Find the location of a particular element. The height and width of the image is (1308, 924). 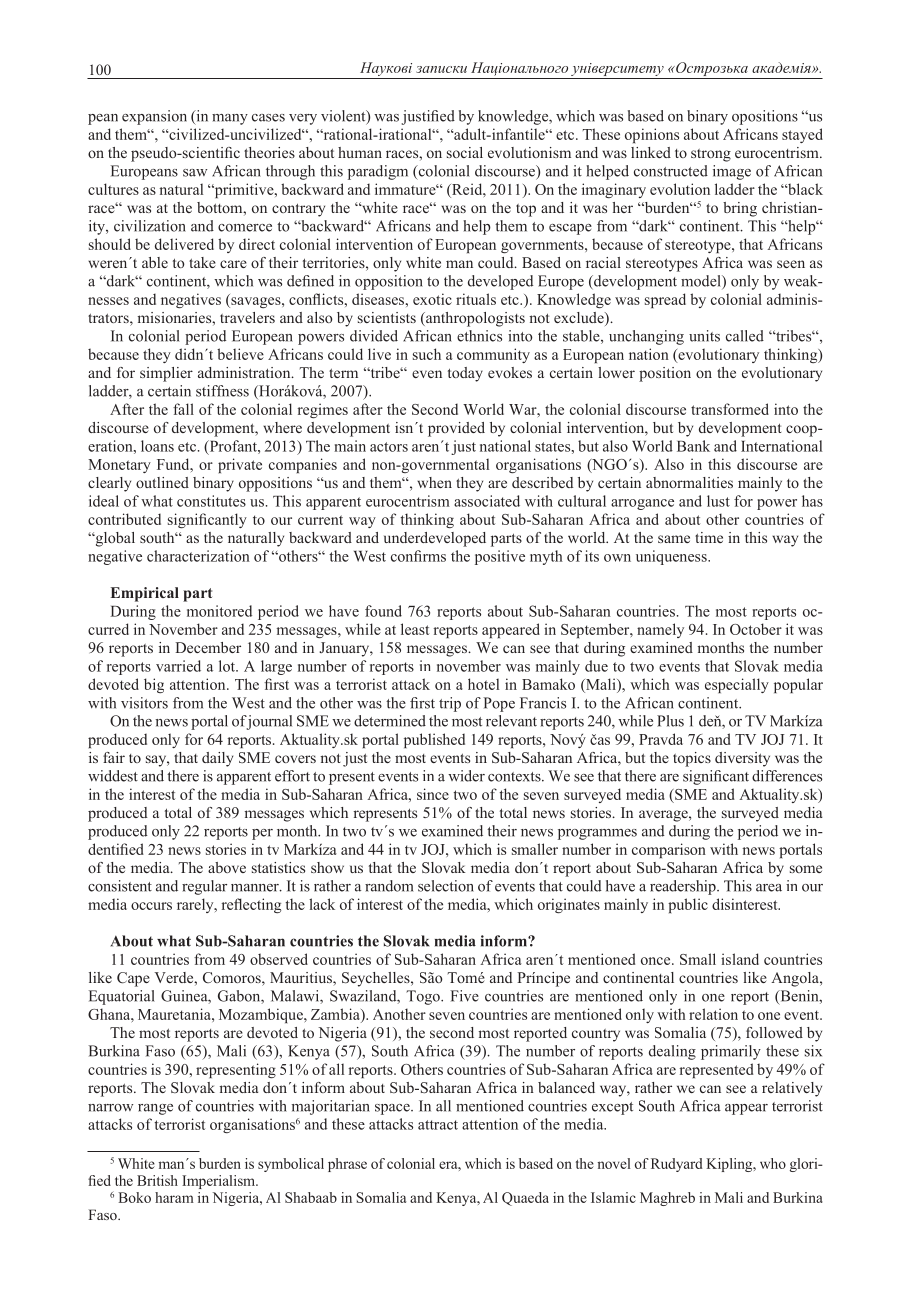

hotel is located at coordinates (483, 684).
